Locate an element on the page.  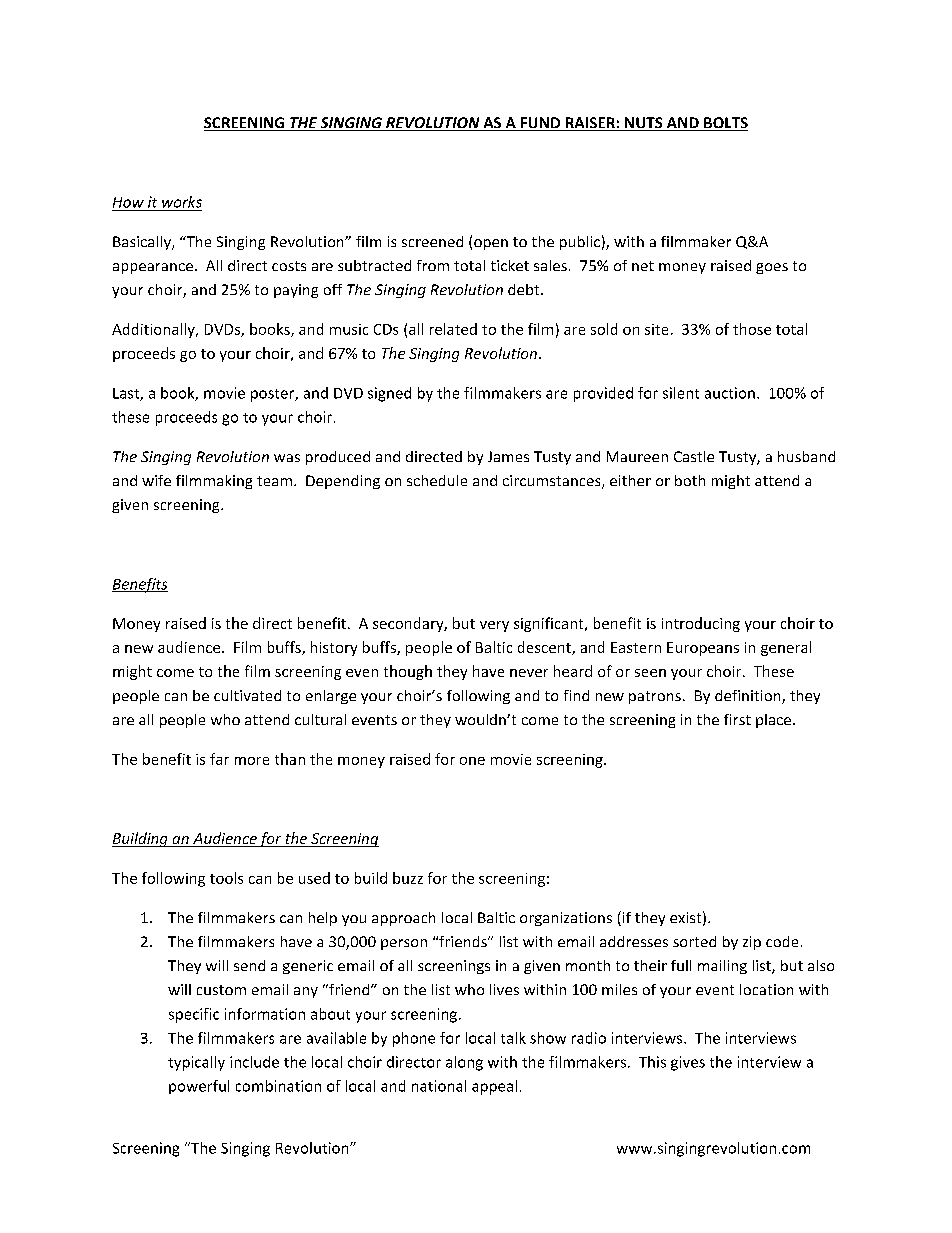
was is located at coordinates (287, 458).
